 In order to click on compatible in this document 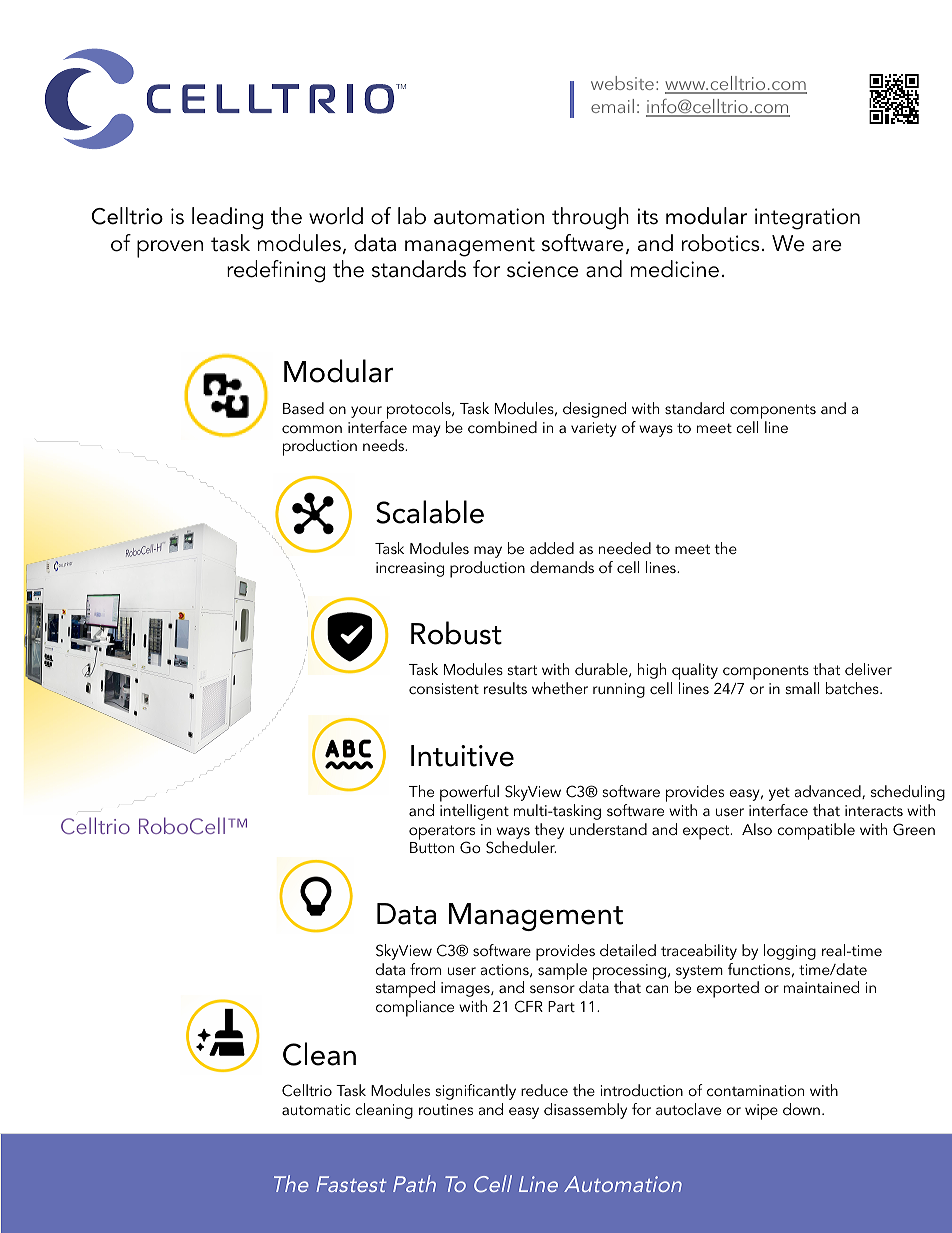, I will do `click(816, 831)`.
